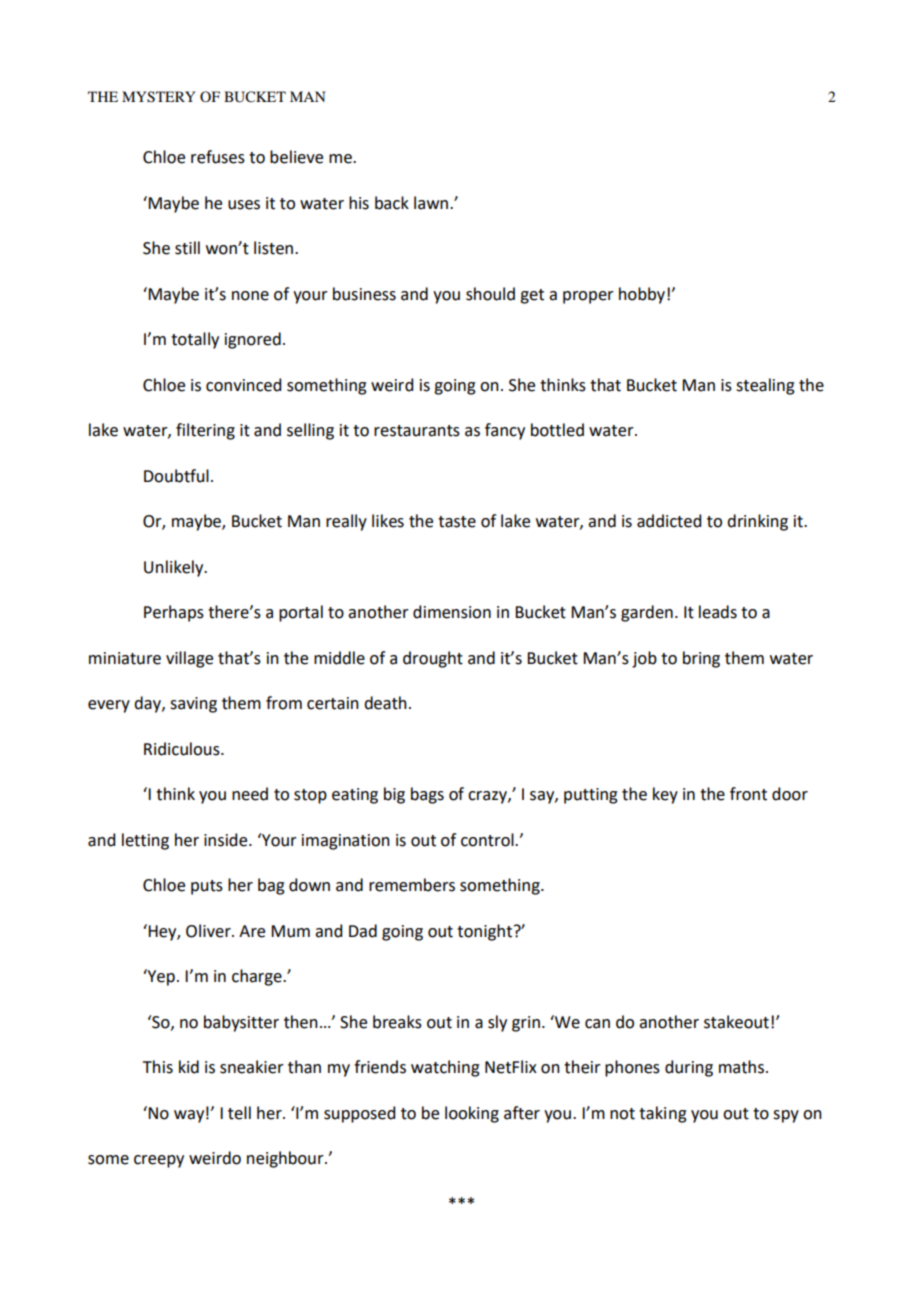 The width and height of the document is (924, 1307). Describe the element at coordinates (452, 612) in the document. I see `dimension` at that location.
